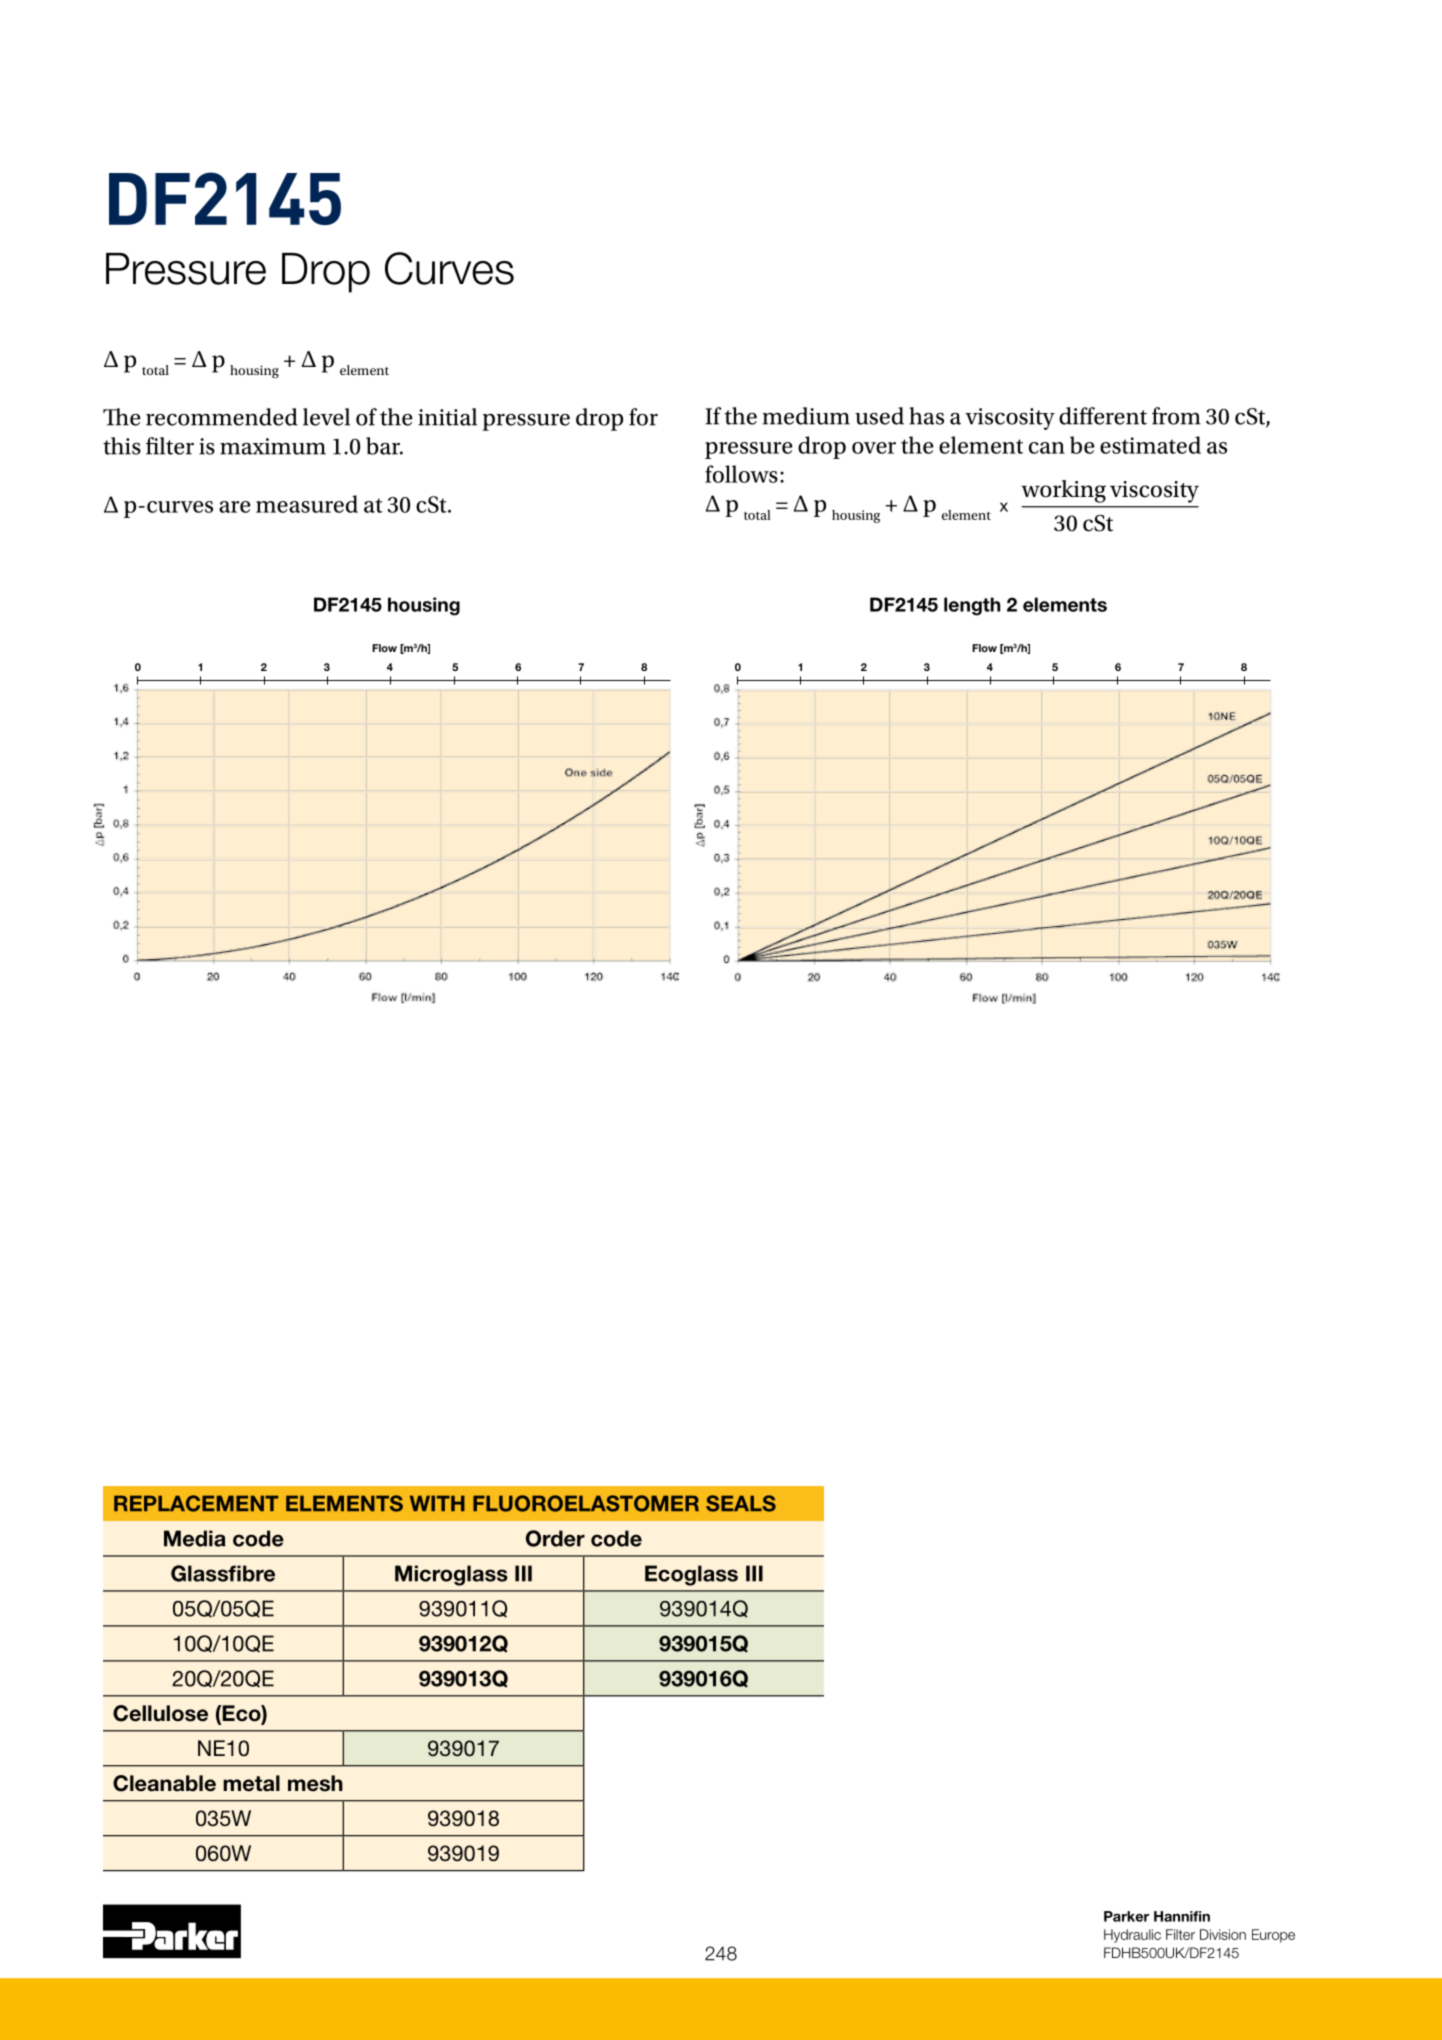 This document has height=2040, width=1442. Describe the element at coordinates (1063, 491) in the document. I see `working` at that location.
